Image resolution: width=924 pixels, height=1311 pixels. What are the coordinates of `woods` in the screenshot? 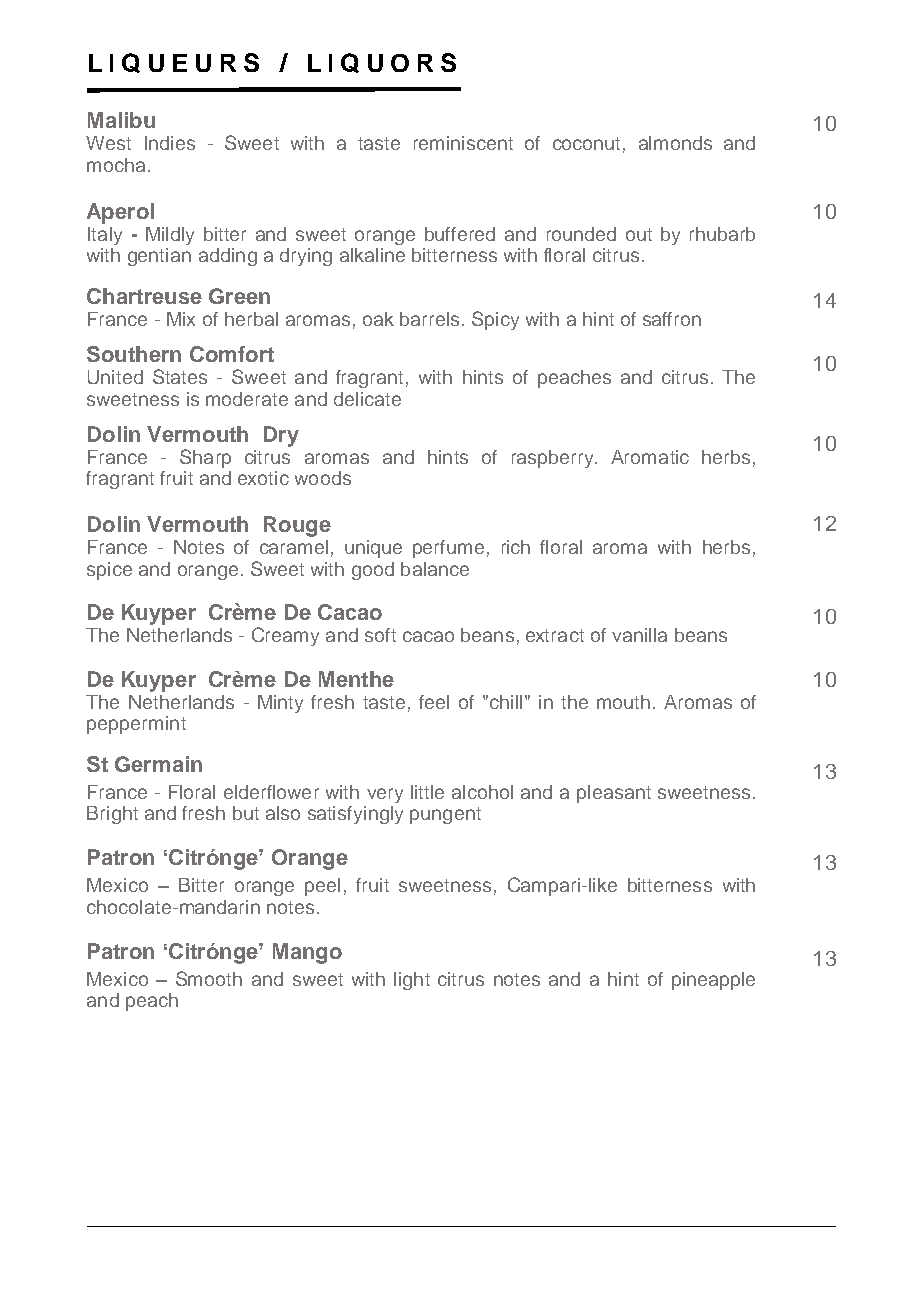 It's located at (323, 478).
